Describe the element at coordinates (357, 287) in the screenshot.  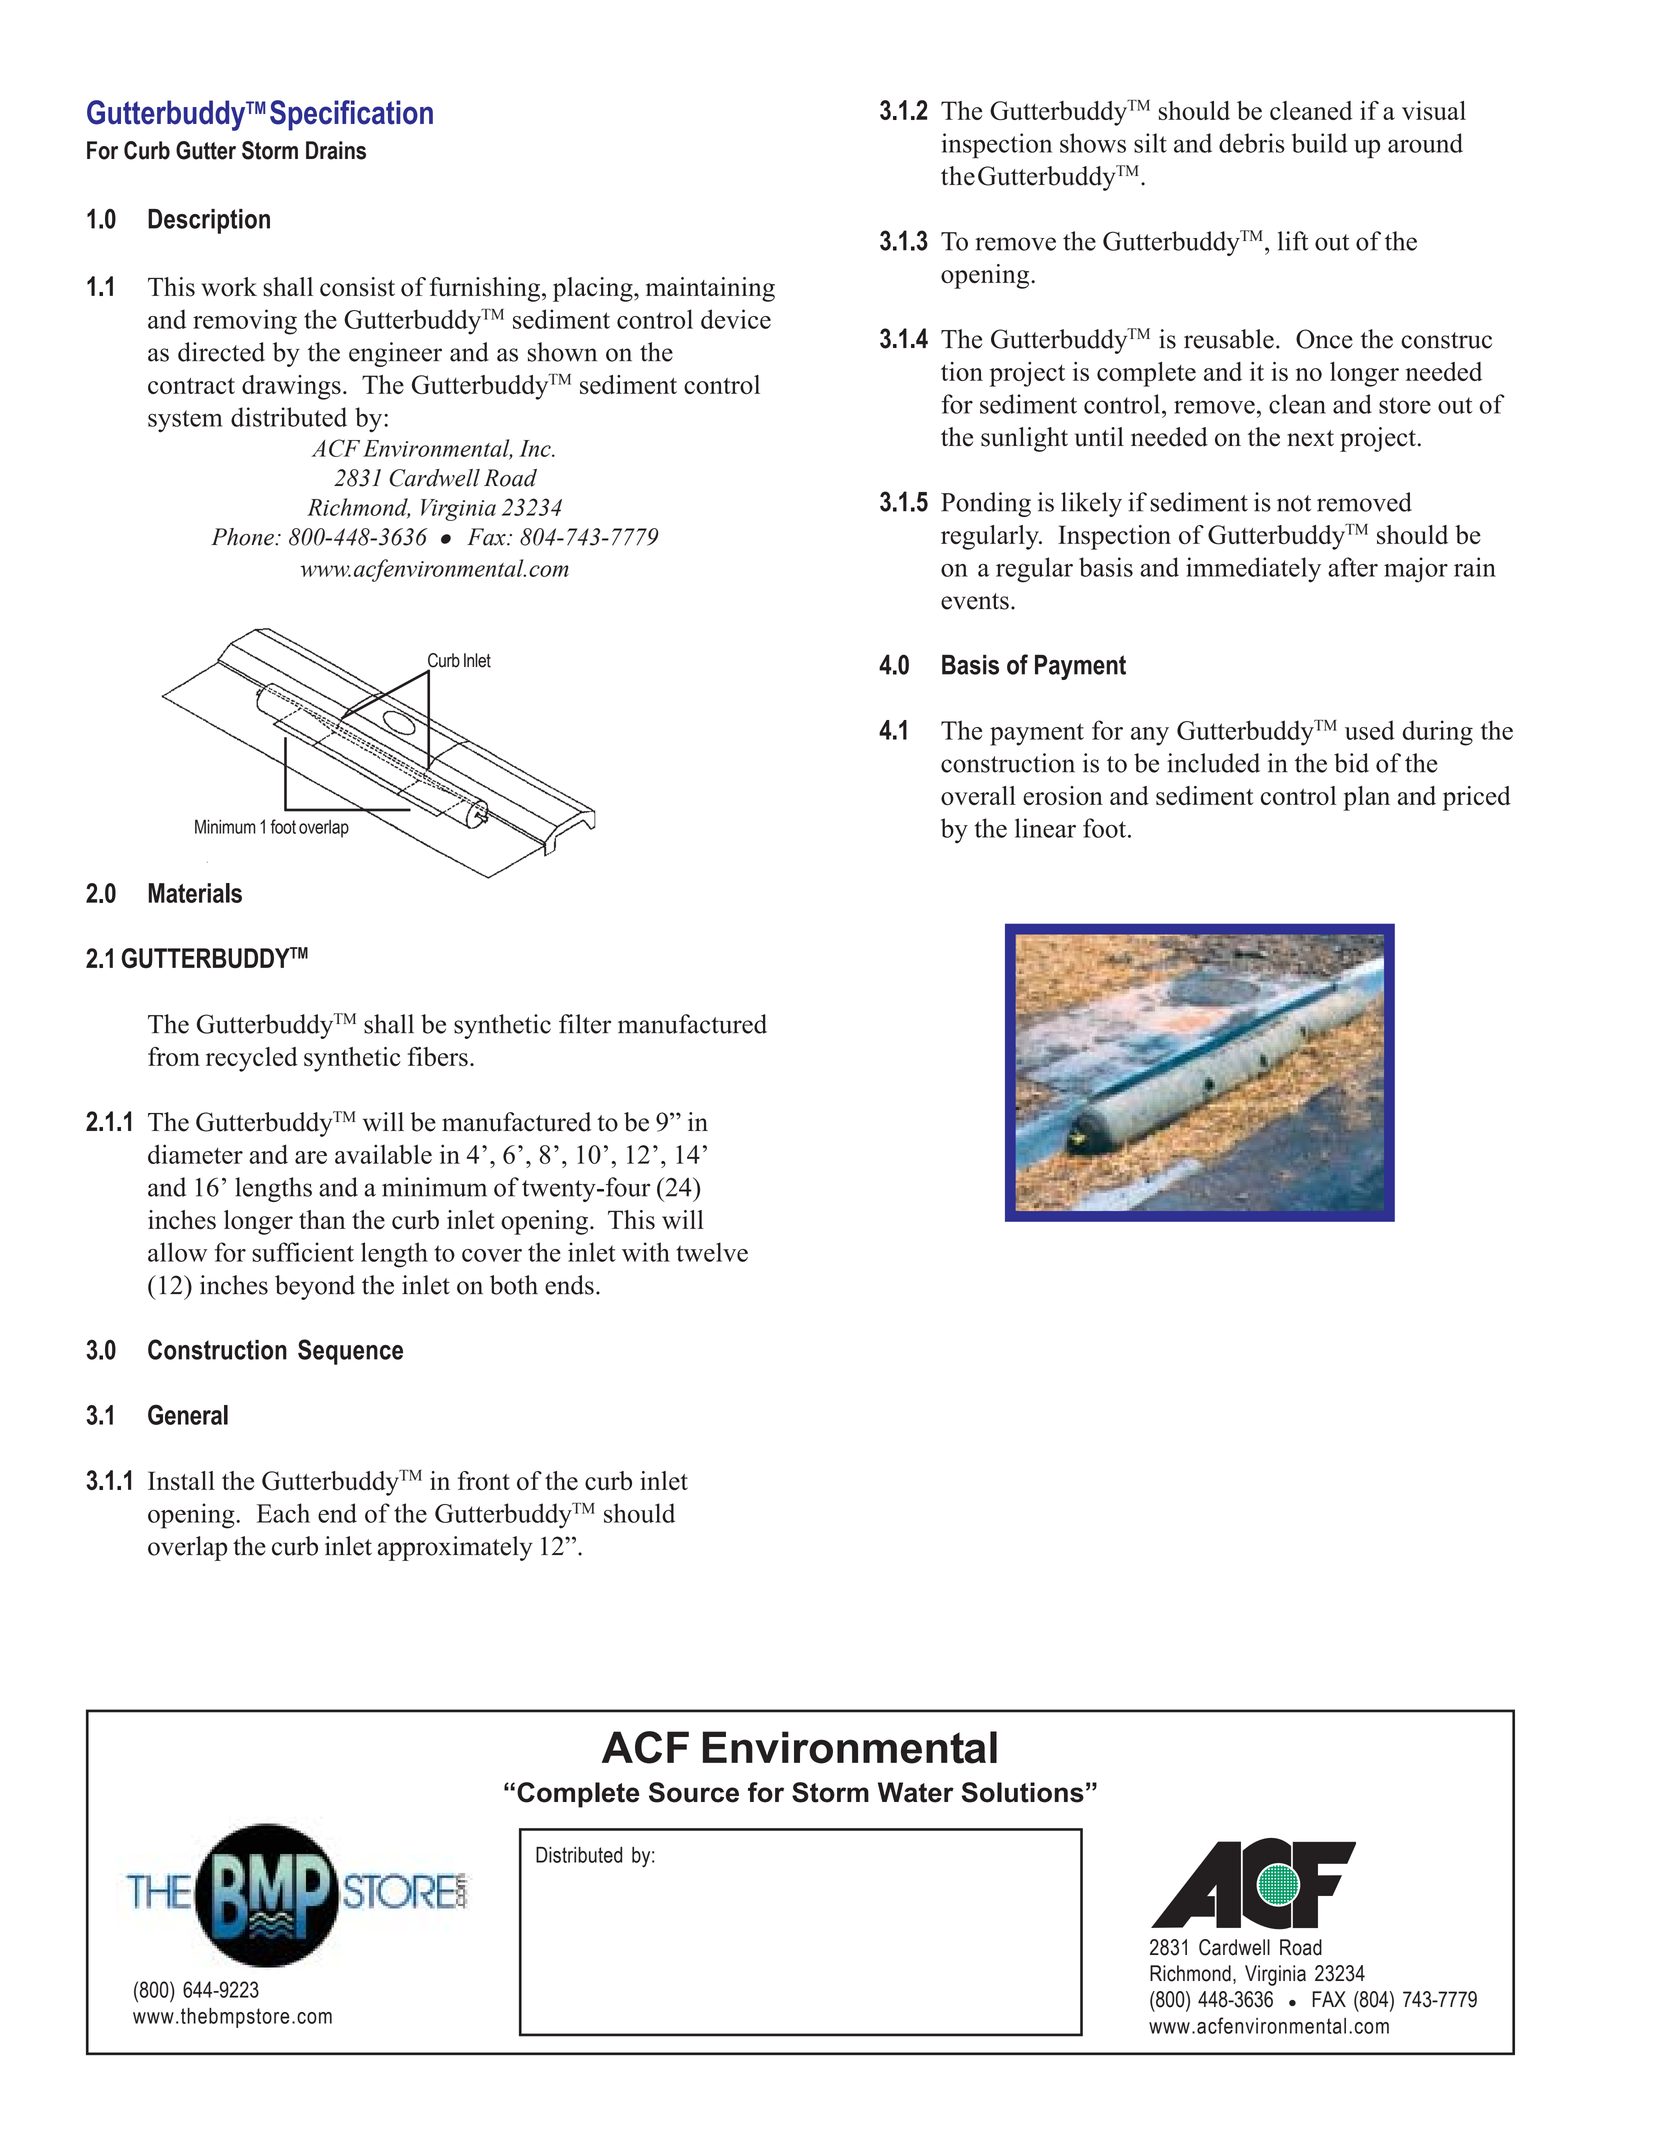
I see `consist` at that location.
